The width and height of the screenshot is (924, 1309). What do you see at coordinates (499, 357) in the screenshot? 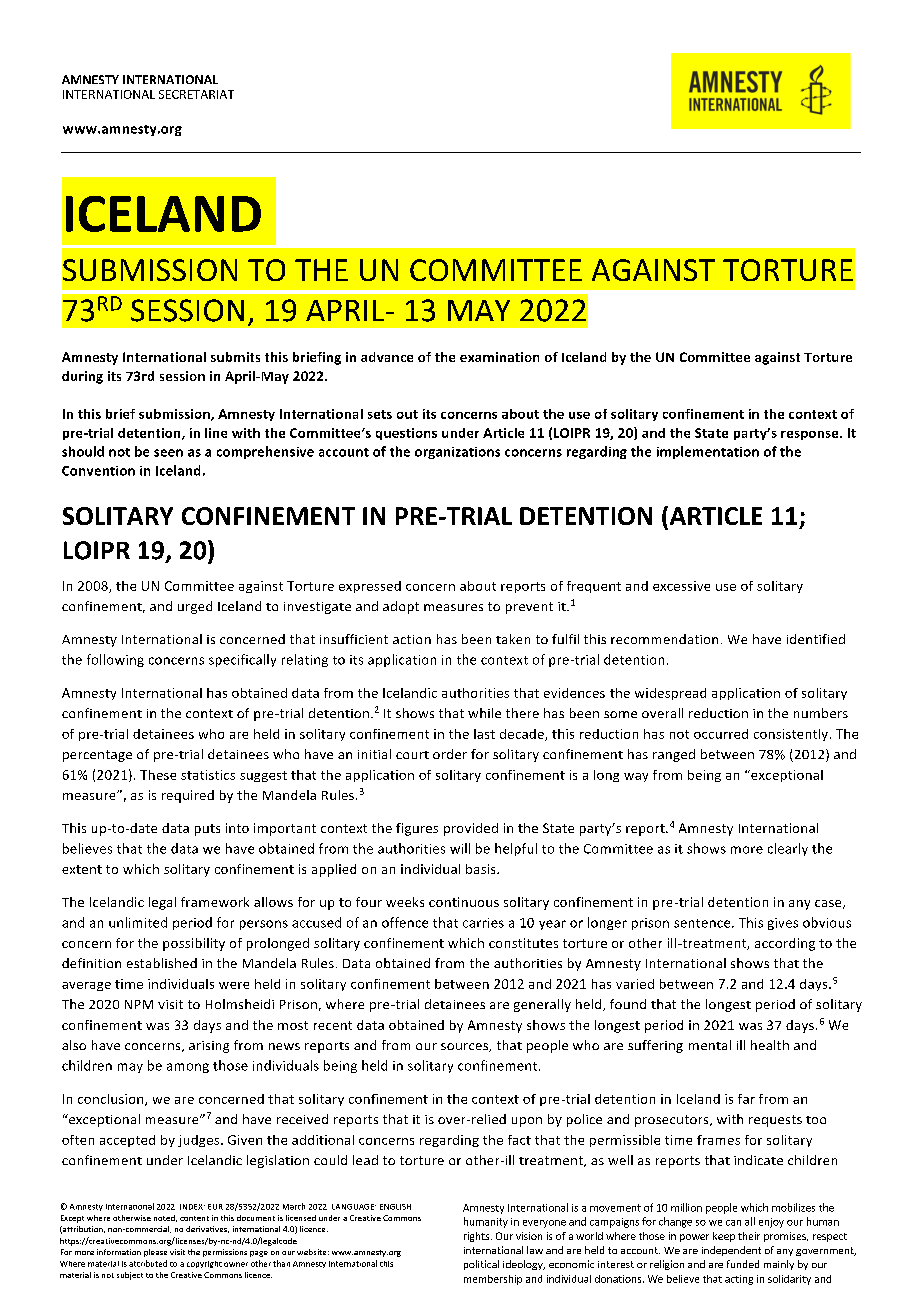
I see `examination` at bounding box center [499, 357].
